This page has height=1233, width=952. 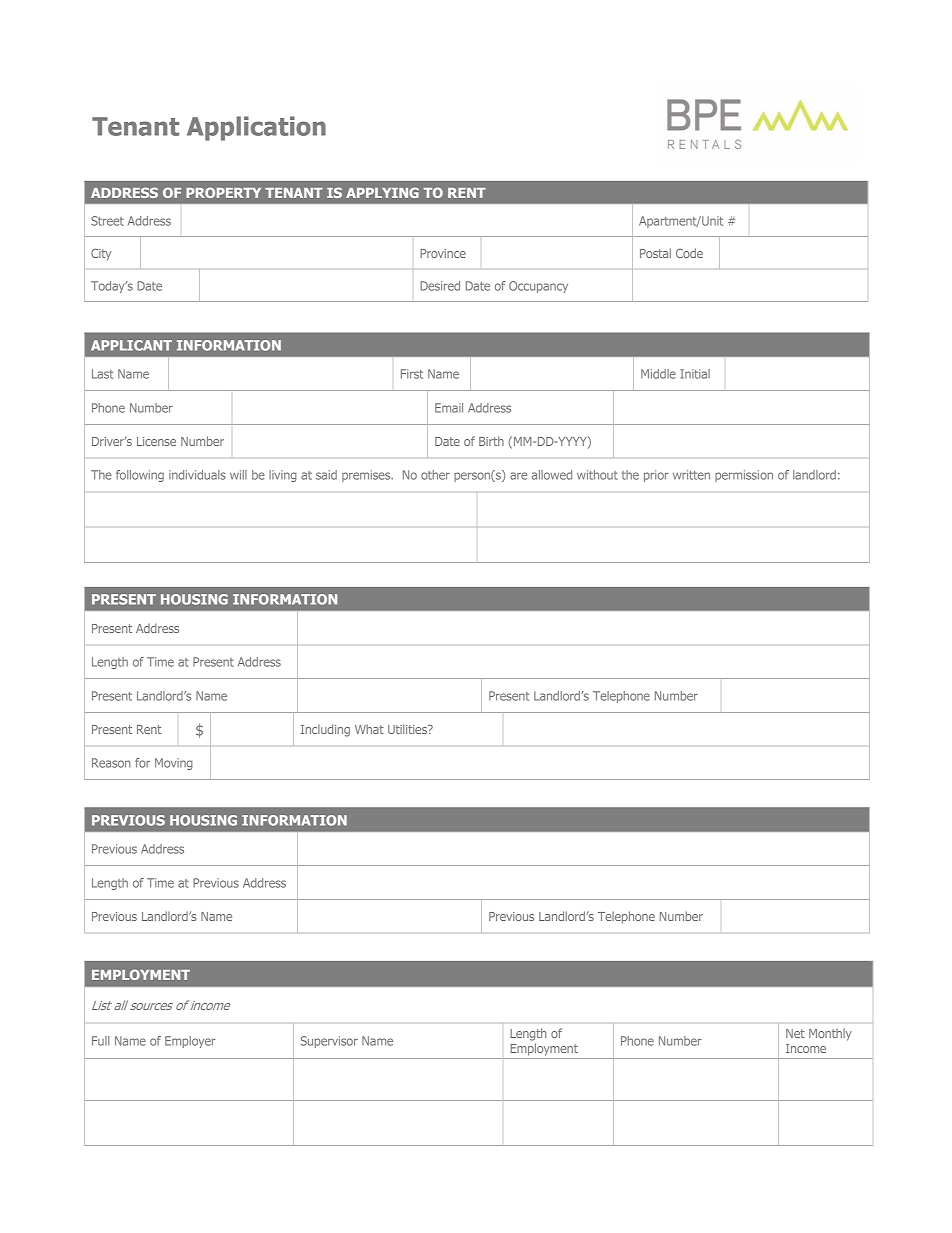 What do you see at coordinates (491, 441) in the page?
I see `Birth` at bounding box center [491, 441].
